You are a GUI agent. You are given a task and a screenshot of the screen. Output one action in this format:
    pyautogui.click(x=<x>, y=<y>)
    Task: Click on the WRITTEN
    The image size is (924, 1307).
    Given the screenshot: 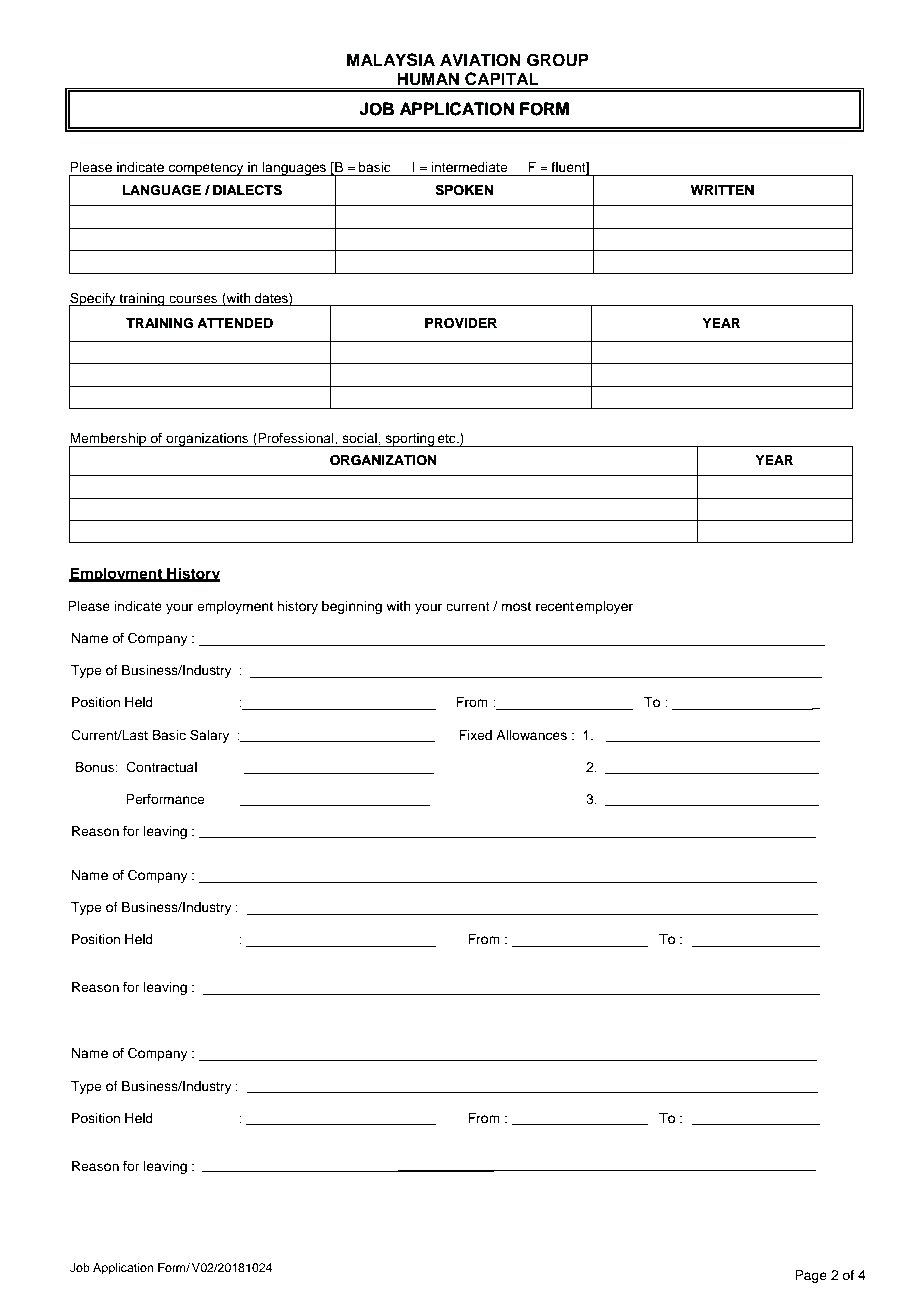 What is the action you would take?
    pyautogui.click(x=722, y=190)
